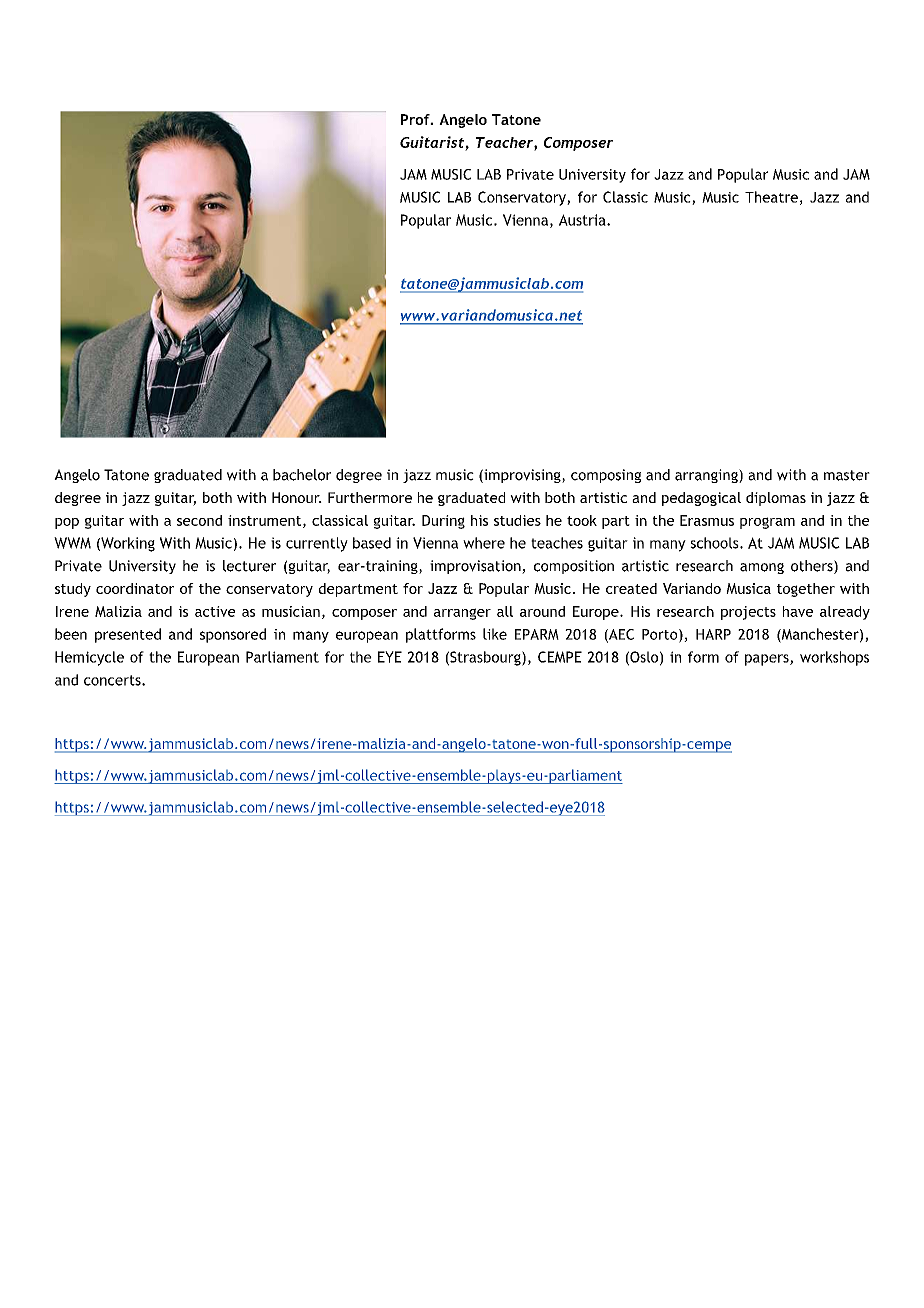 This image has width=924, height=1308. Describe the element at coordinates (847, 475) in the image. I see `master` at that location.
